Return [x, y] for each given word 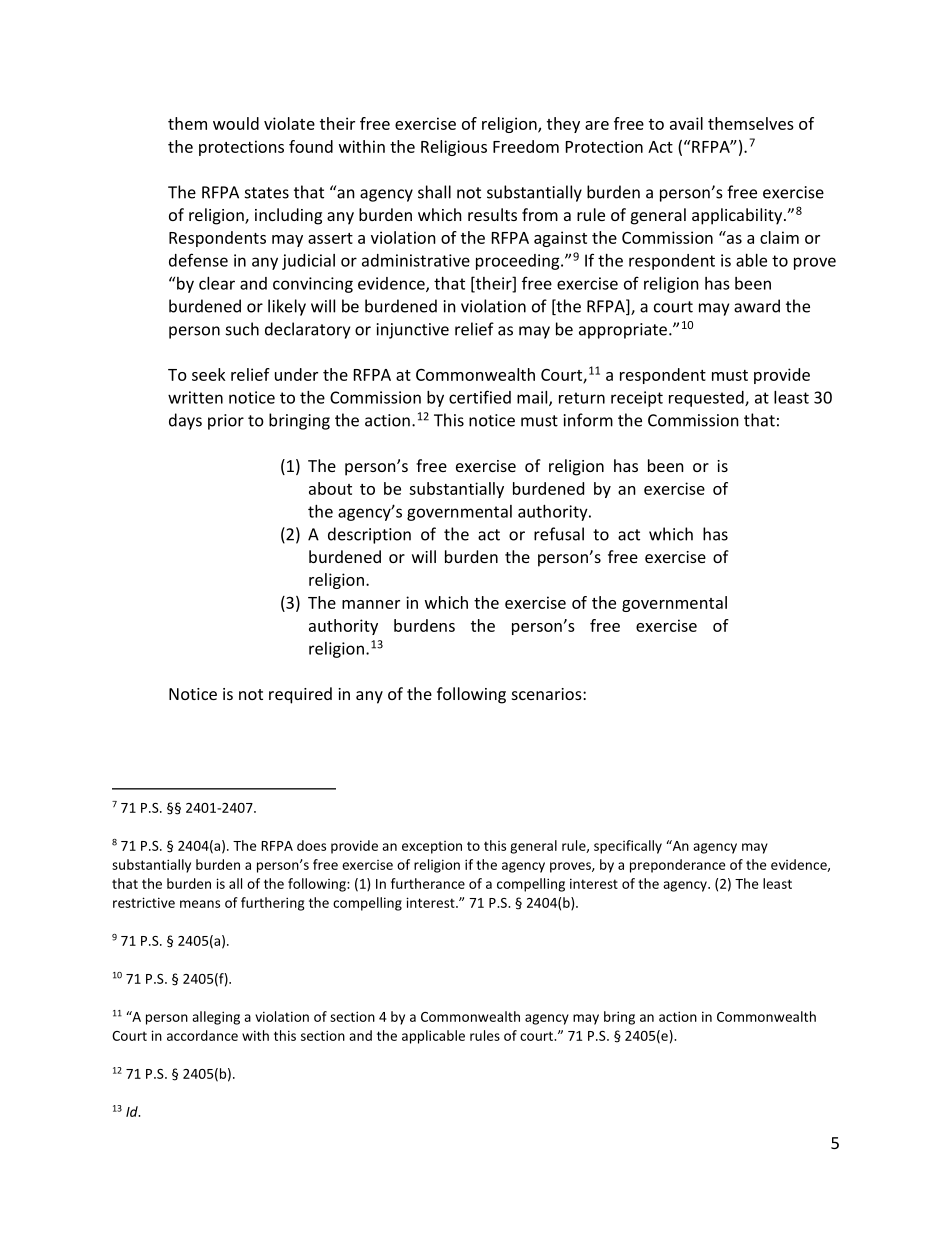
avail [686, 123]
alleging [216, 1018]
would [236, 123]
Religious [454, 148]
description [369, 535]
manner [371, 604]
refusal [559, 534]
